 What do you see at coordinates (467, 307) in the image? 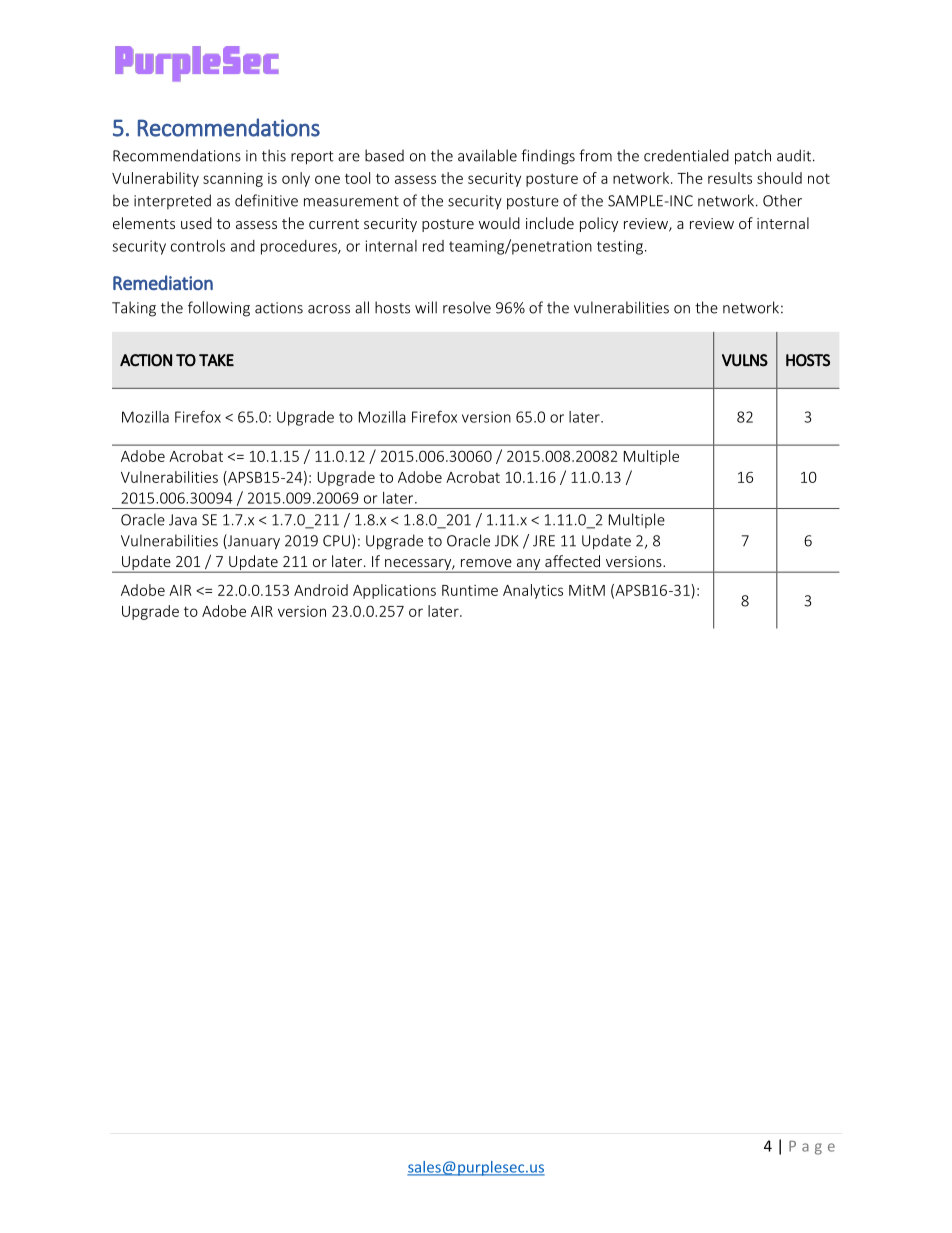
I see `resolve` at bounding box center [467, 307].
